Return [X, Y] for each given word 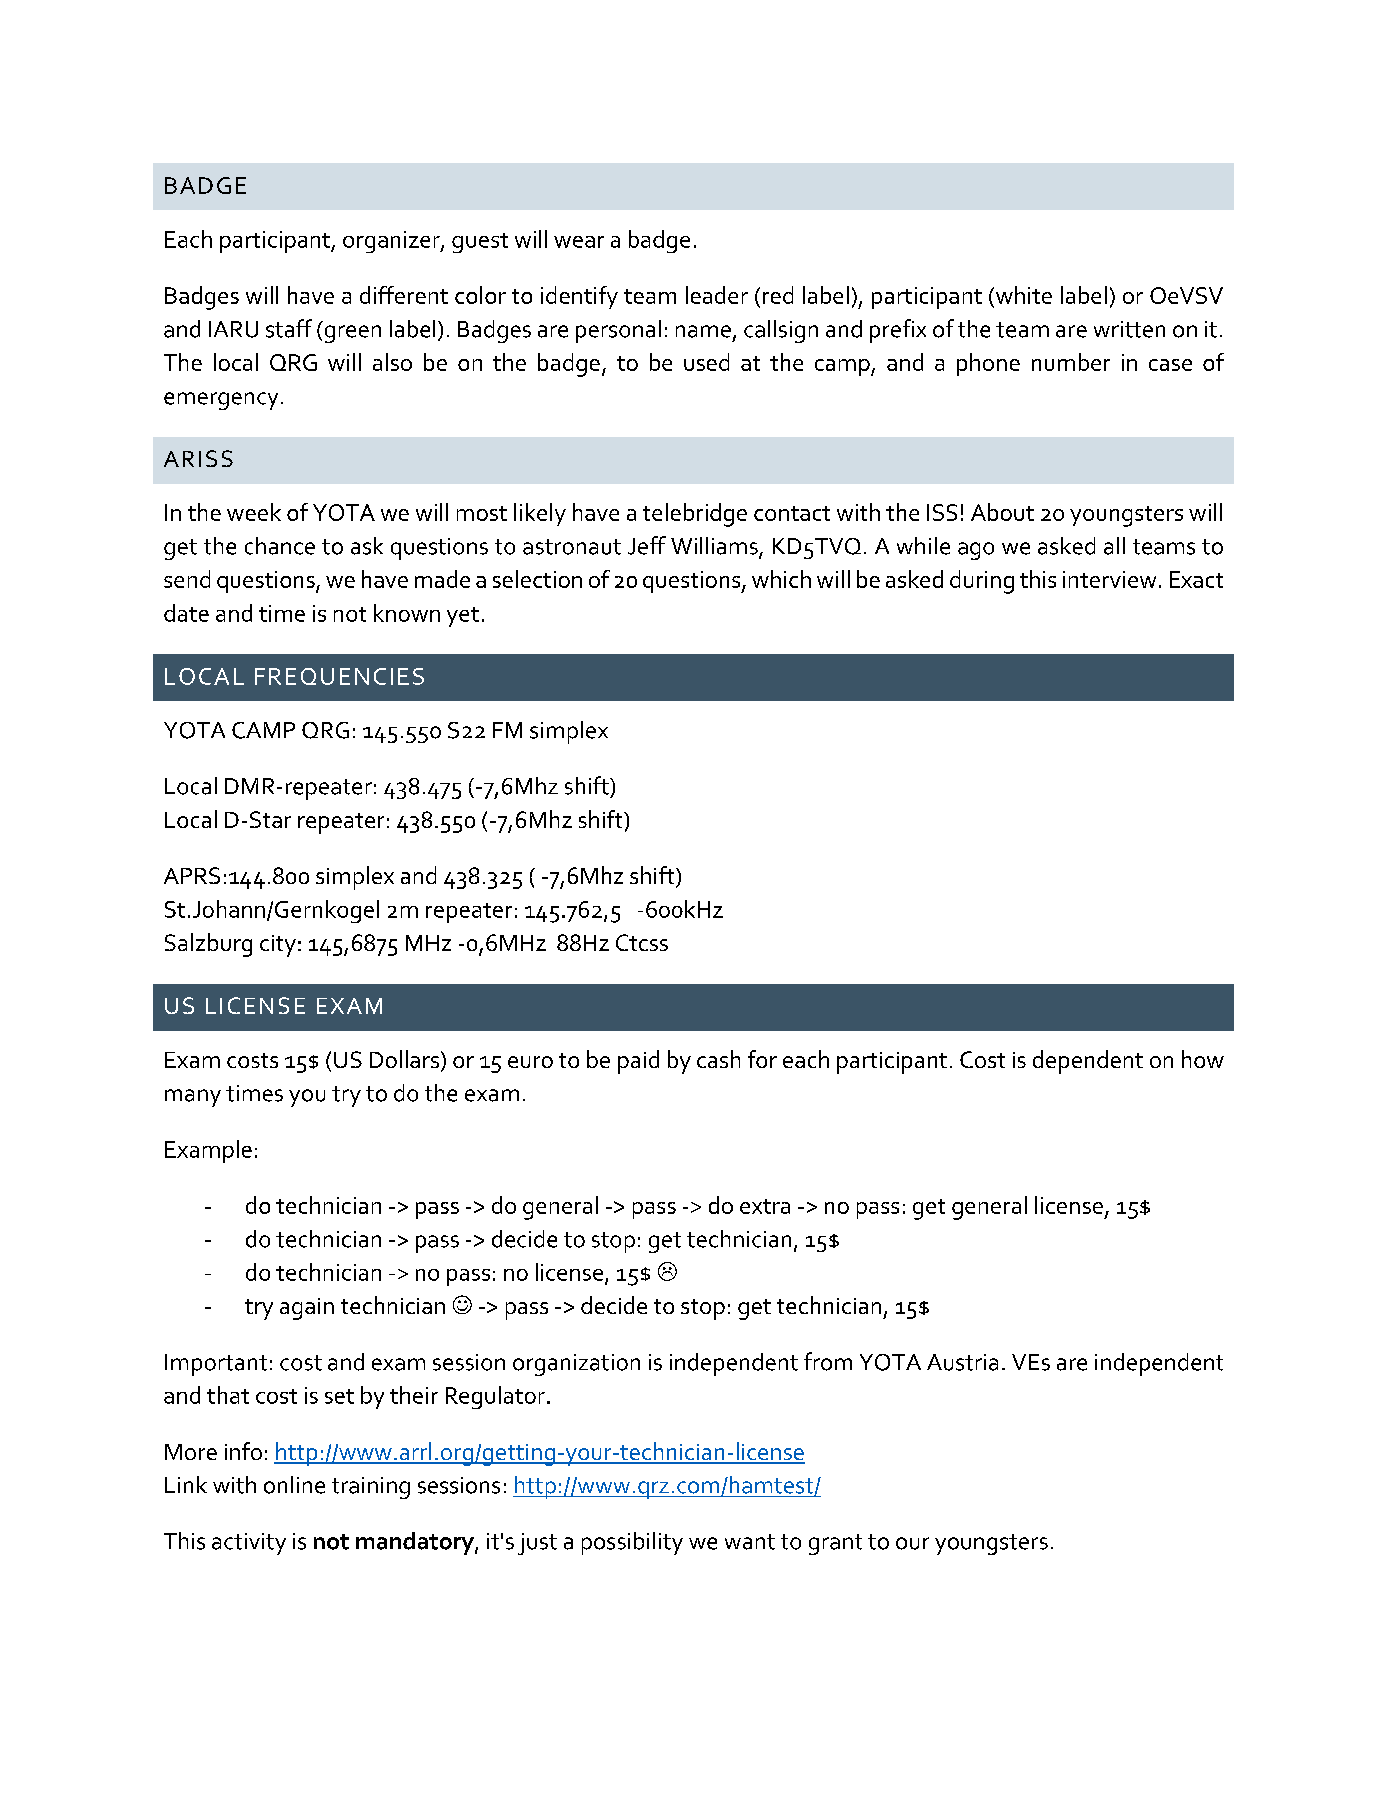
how [1203, 1059]
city [278, 946]
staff [289, 328]
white [1022, 296]
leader [717, 295]
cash [718, 1059]
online [294, 1485]
